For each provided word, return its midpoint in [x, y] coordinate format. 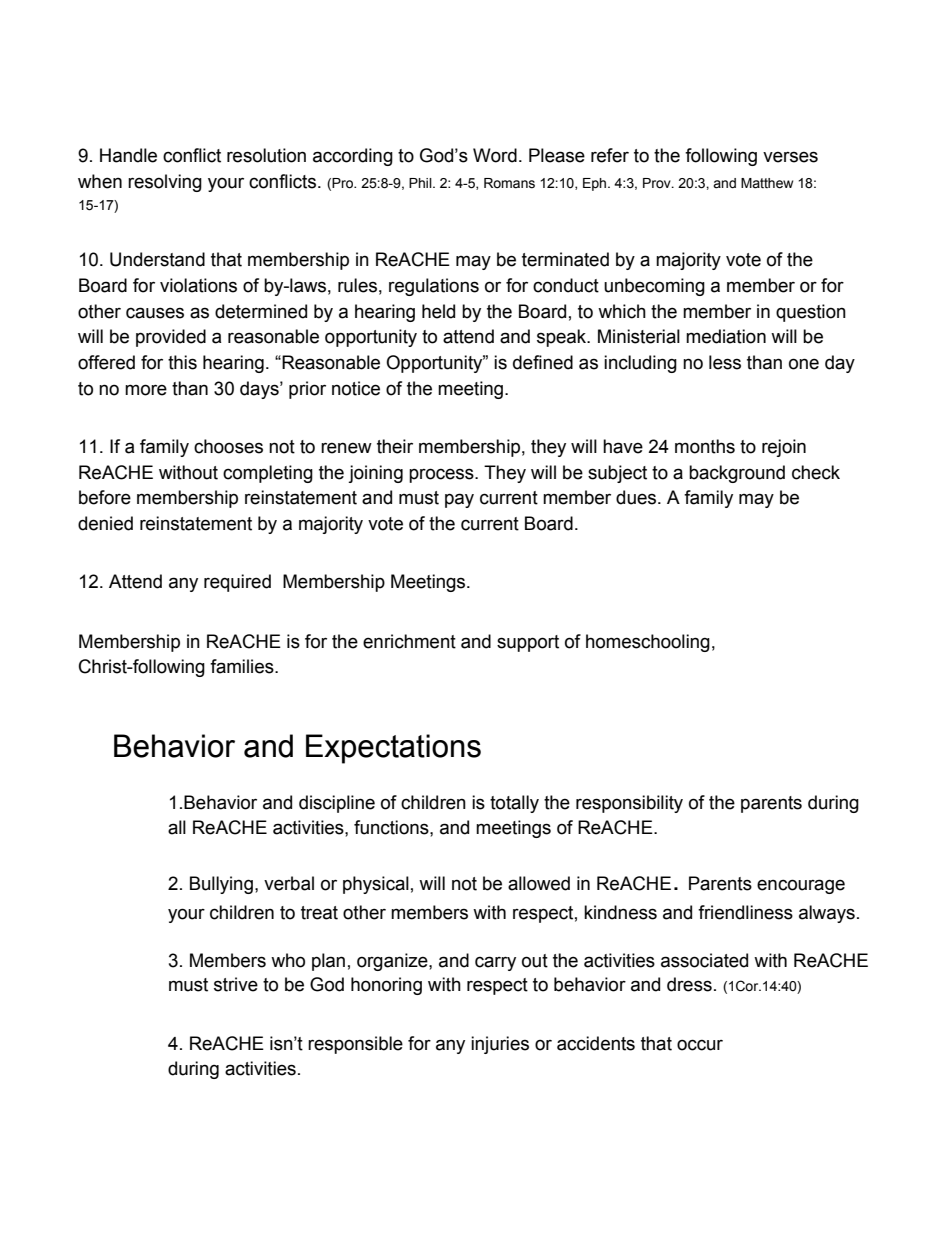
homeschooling [648, 643]
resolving [165, 183]
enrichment [409, 641]
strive [236, 984]
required [237, 583]
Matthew [767, 183]
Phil [421, 183]
